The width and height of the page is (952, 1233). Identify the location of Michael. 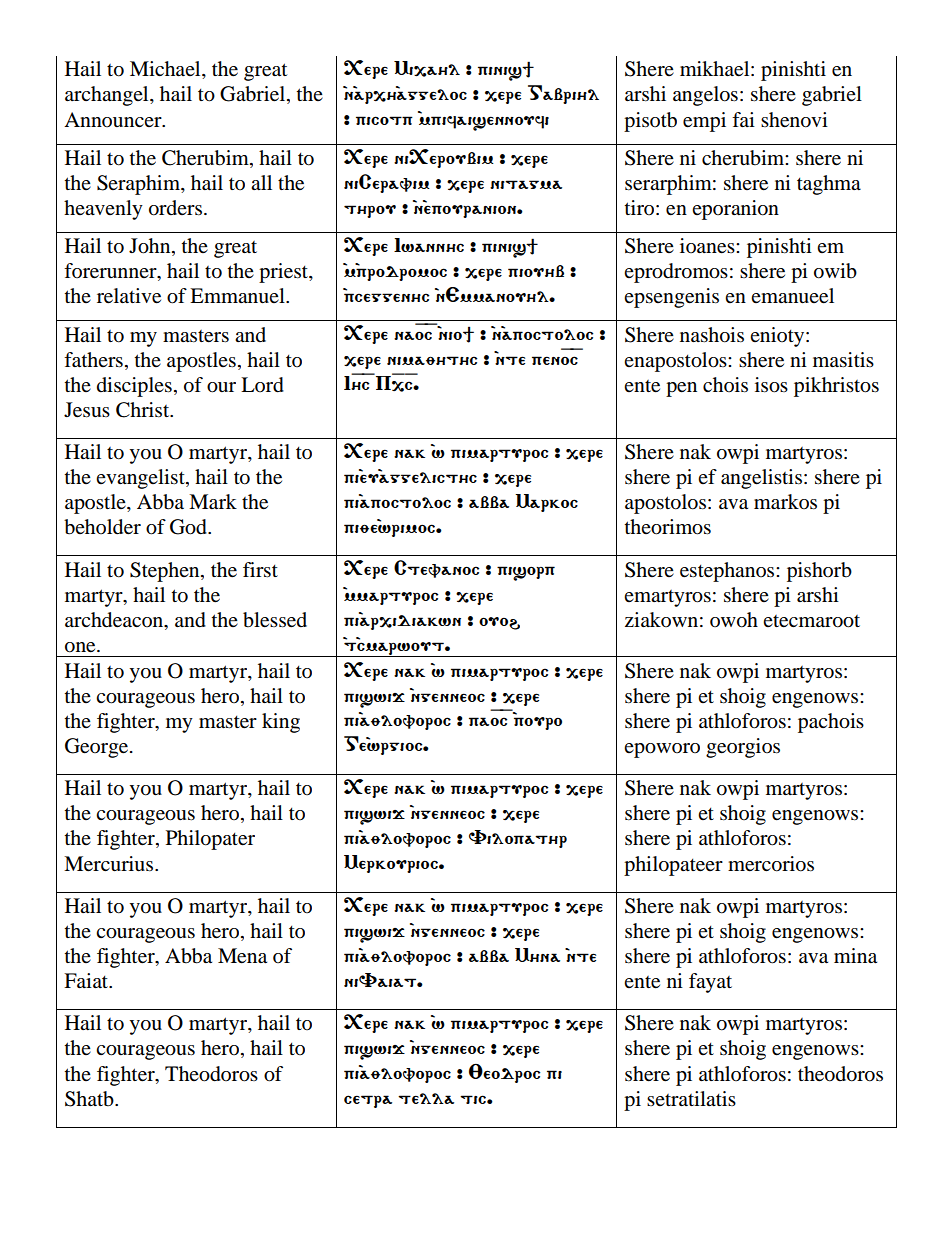
(166, 70).
